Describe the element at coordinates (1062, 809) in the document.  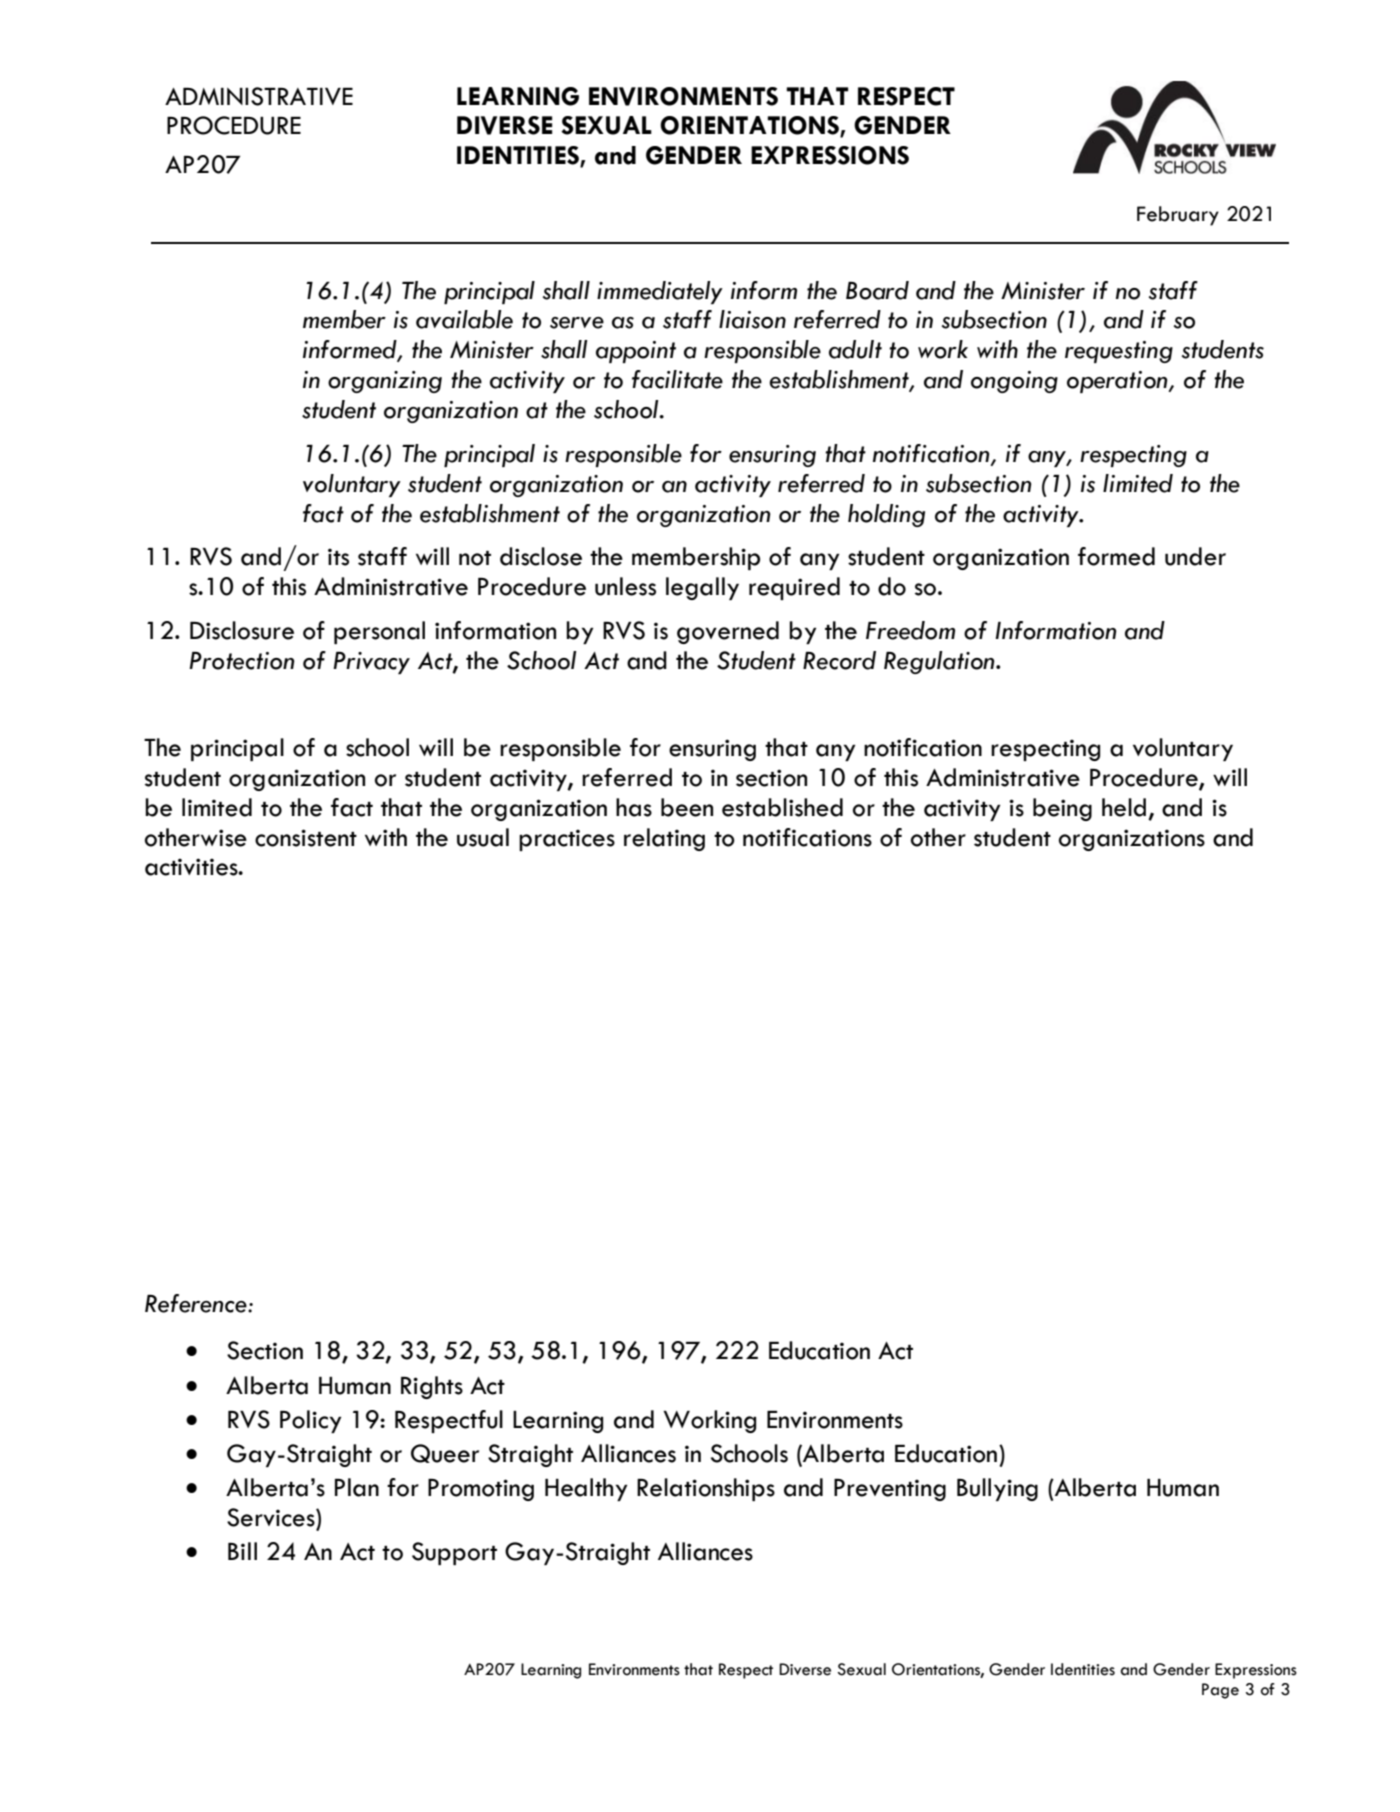
I see `being` at that location.
